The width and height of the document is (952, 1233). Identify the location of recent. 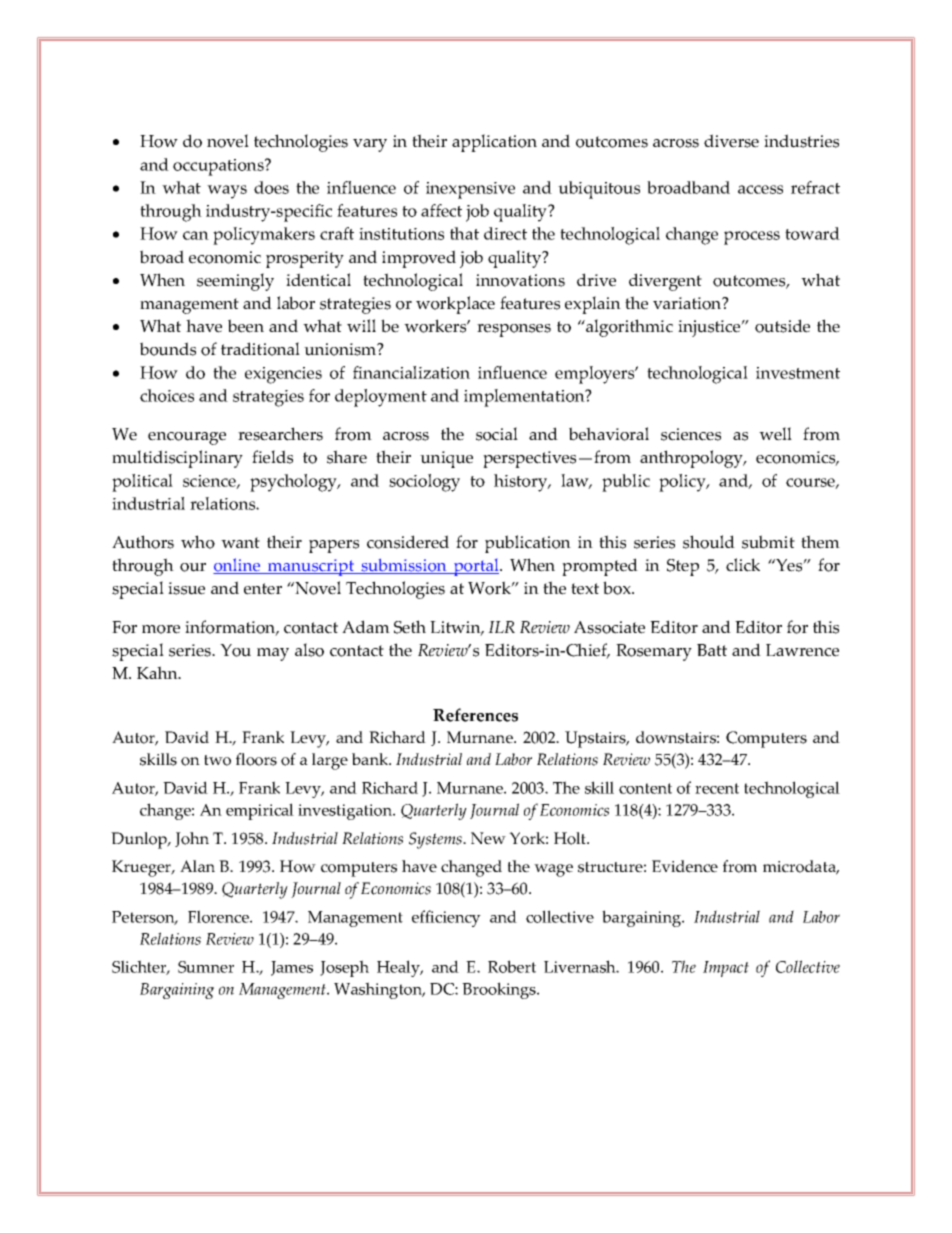
(717, 788).
